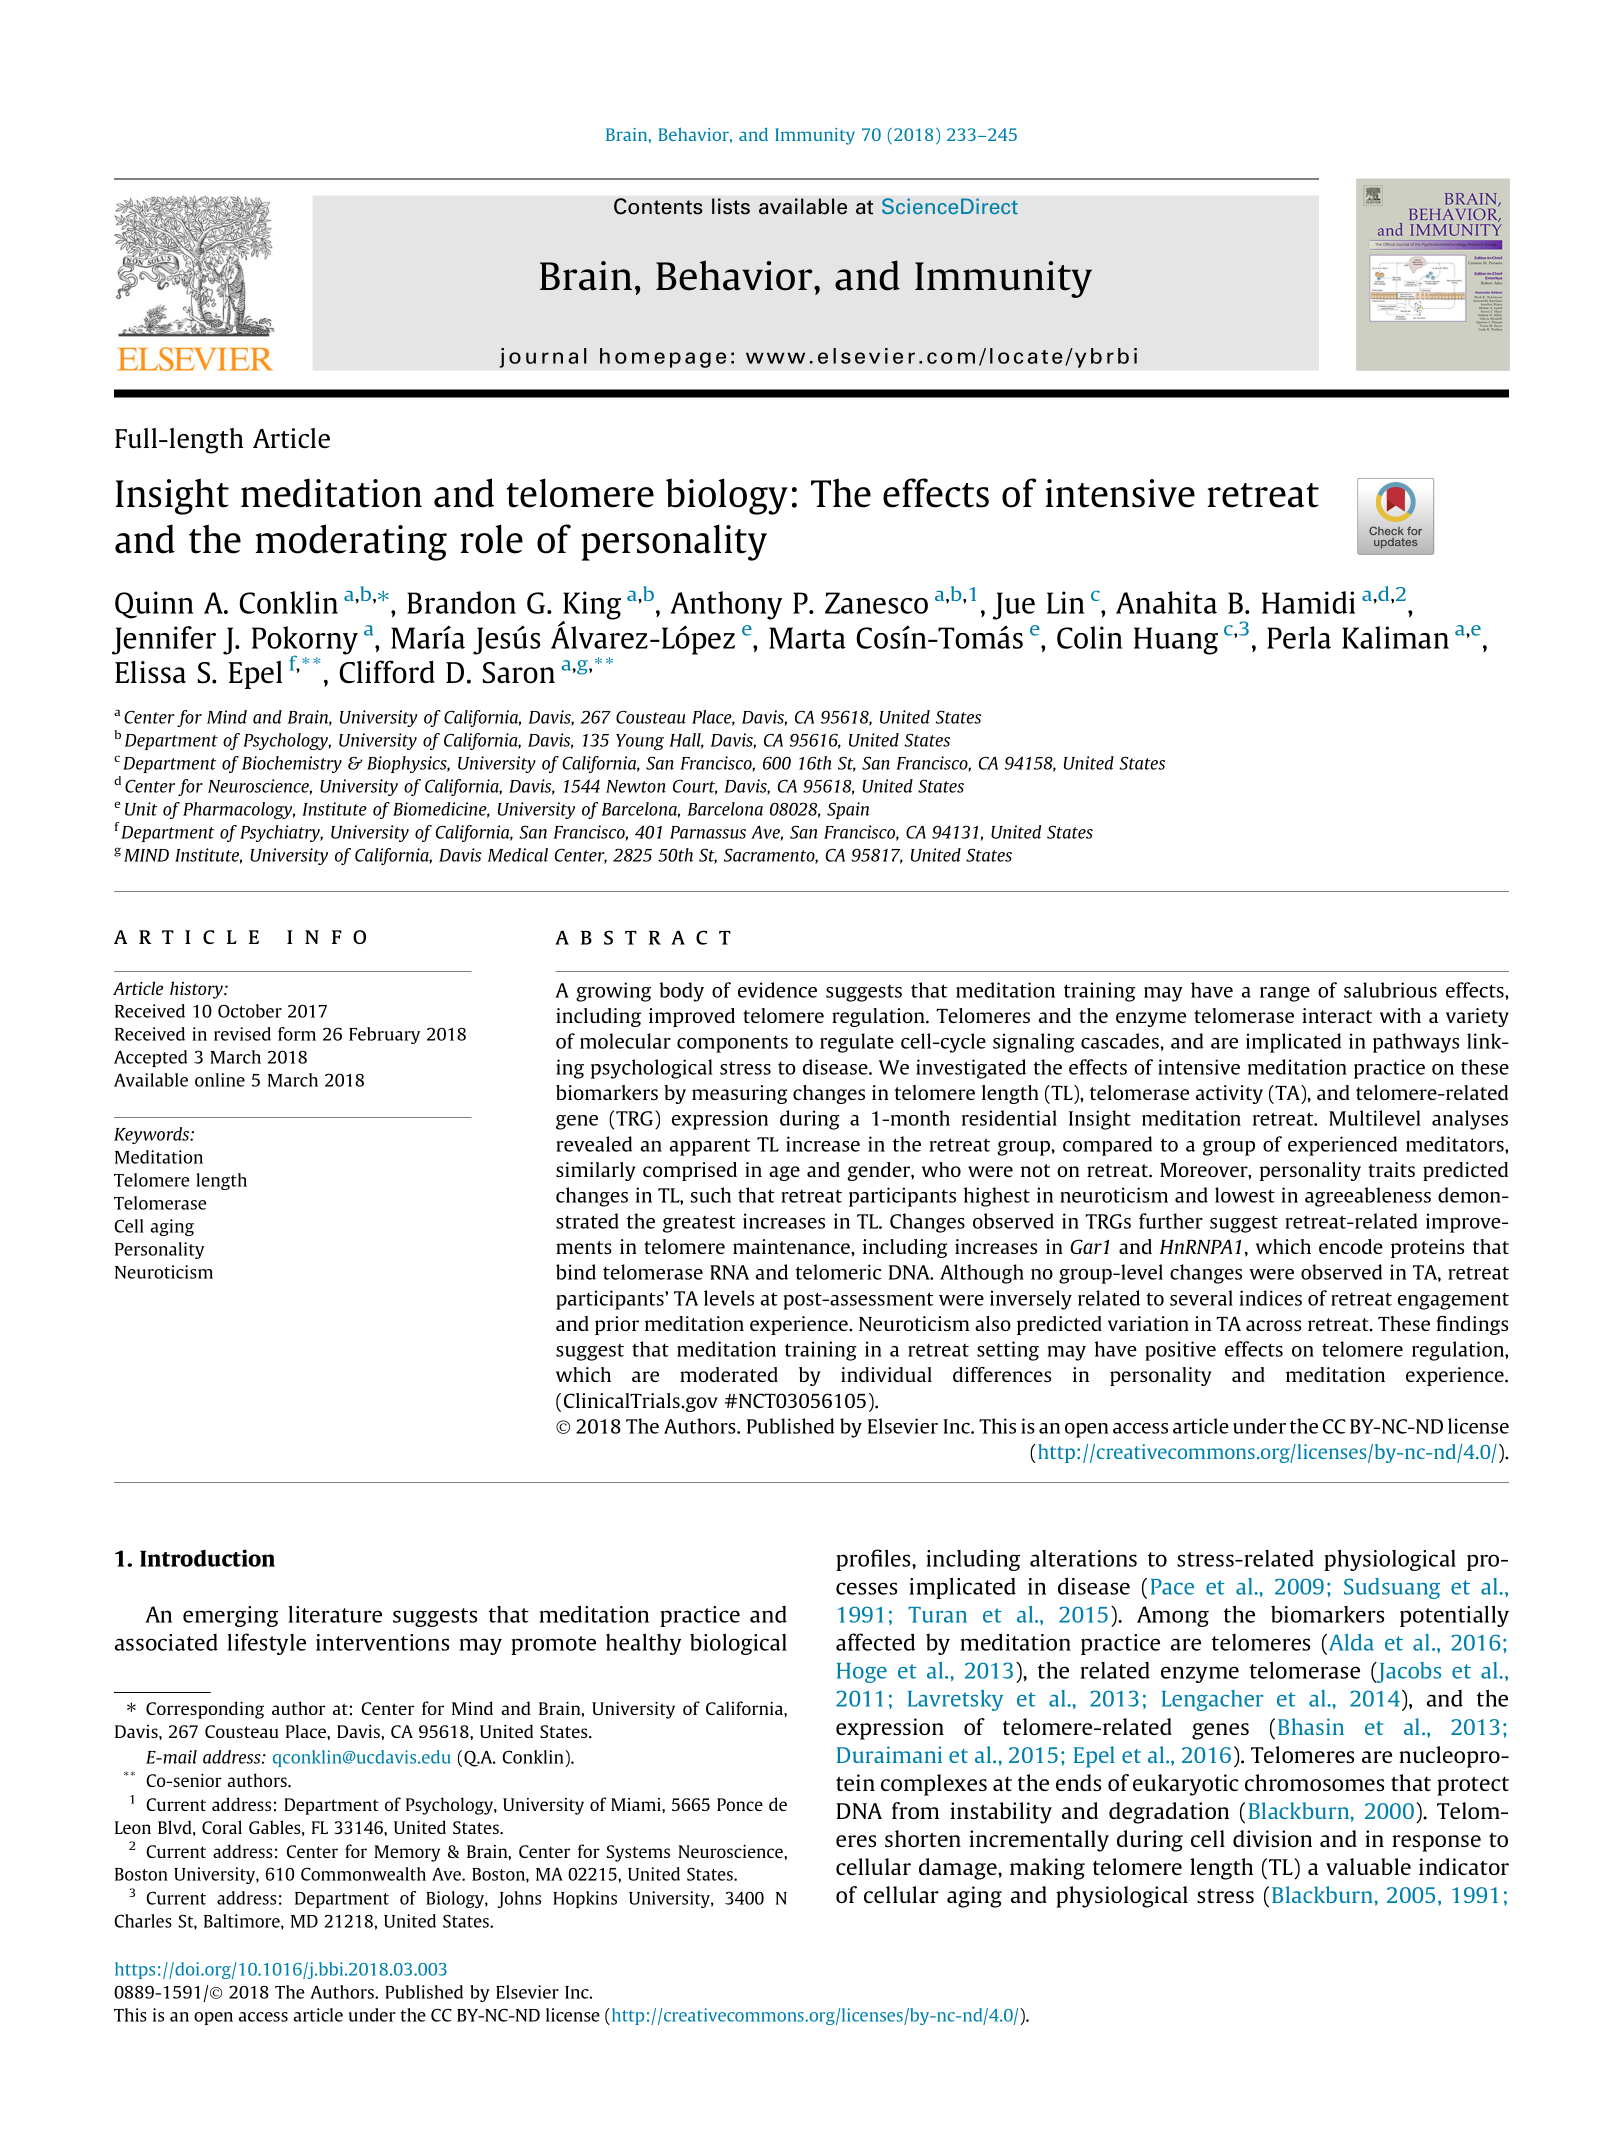 This page has height=2129, width=1597. Describe the element at coordinates (740, 1804) in the page. I see `Ponce` at that location.
